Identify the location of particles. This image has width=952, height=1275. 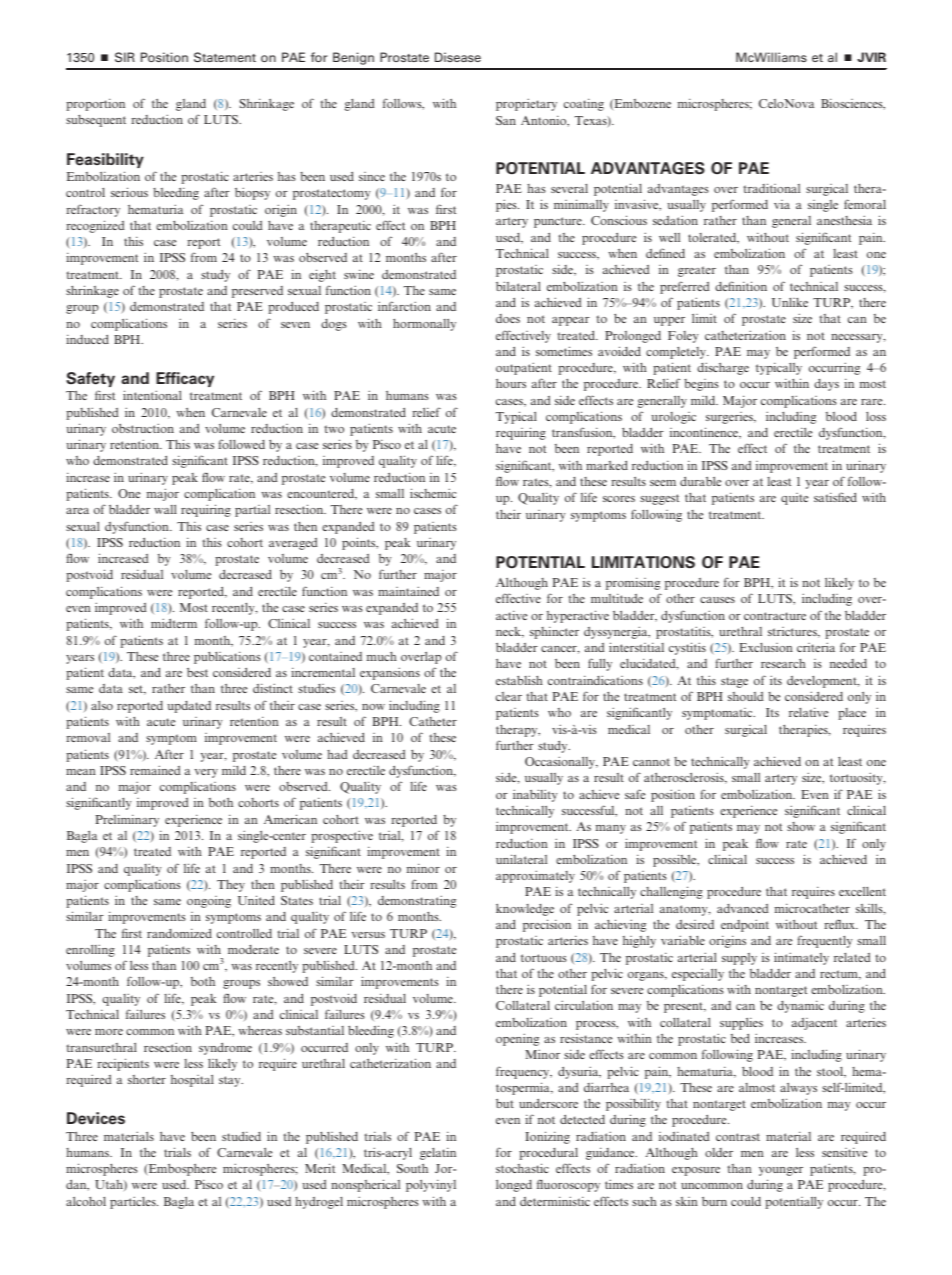
(134, 1202).
